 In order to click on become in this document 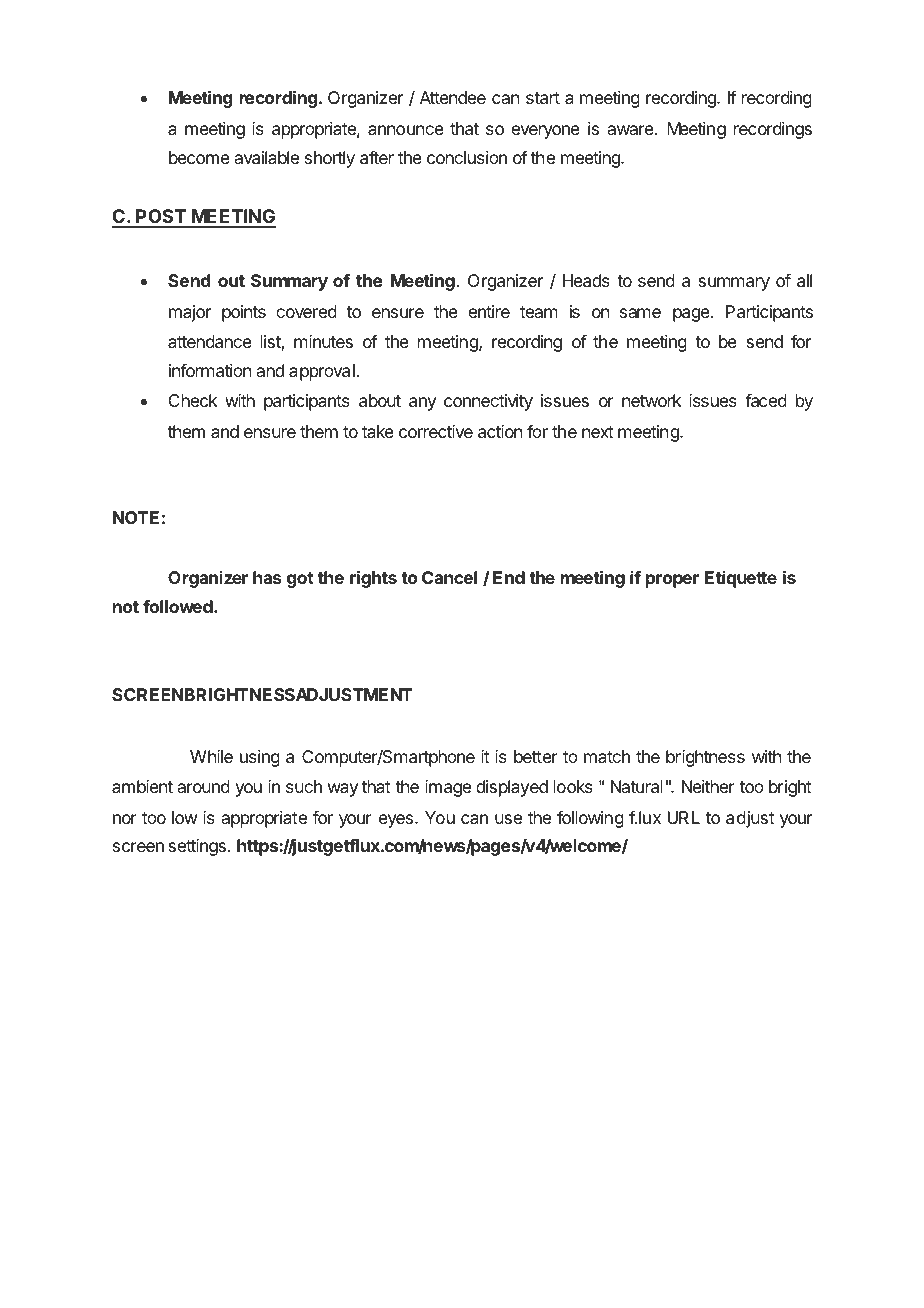, I will do `click(199, 157)`.
